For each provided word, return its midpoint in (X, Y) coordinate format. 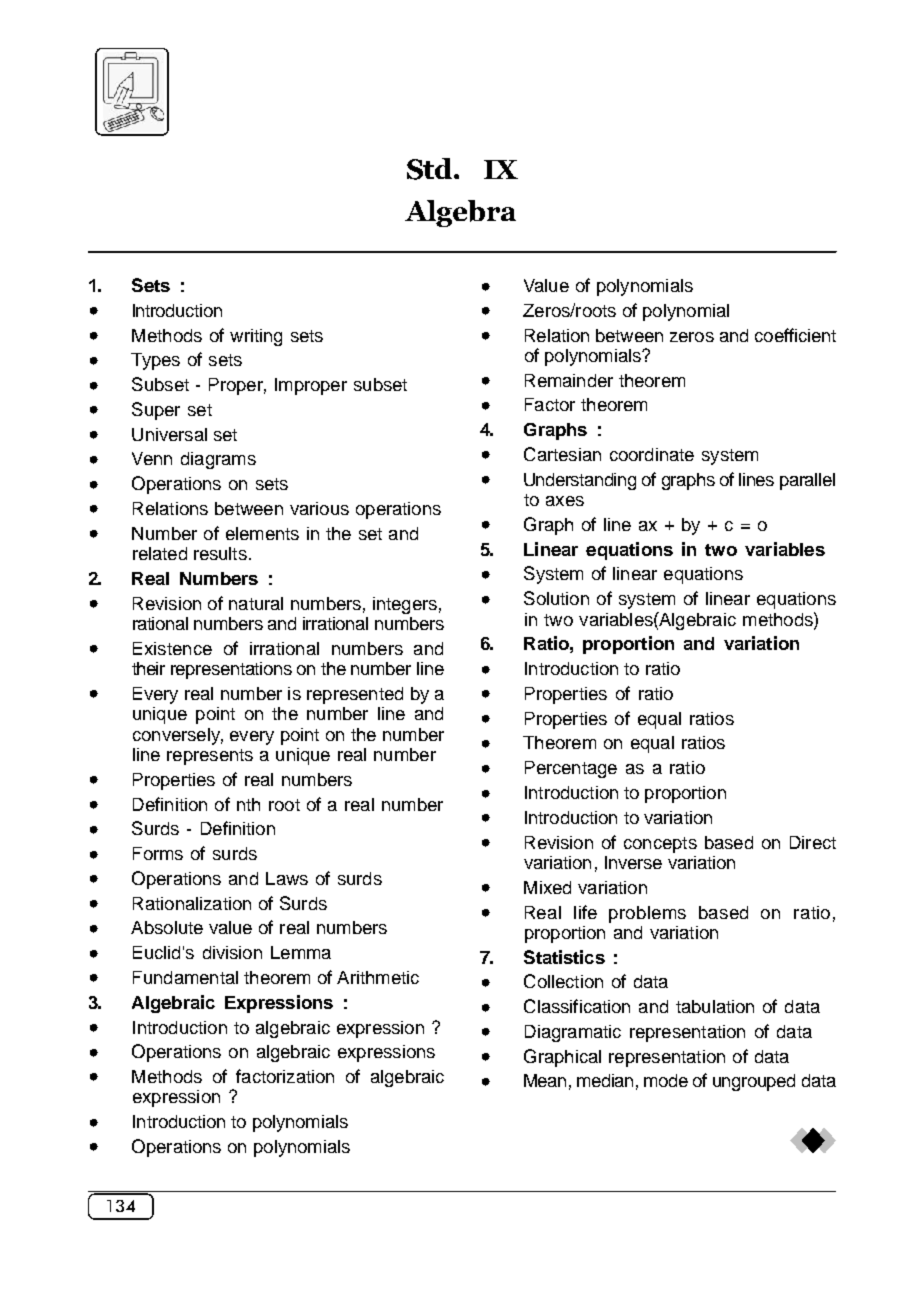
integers (405, 605)
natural (256, 603)
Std (431, 169)
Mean (545, 1080)
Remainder (569, 380)
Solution (556, 598)
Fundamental (185, 977)
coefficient (795, 335)
